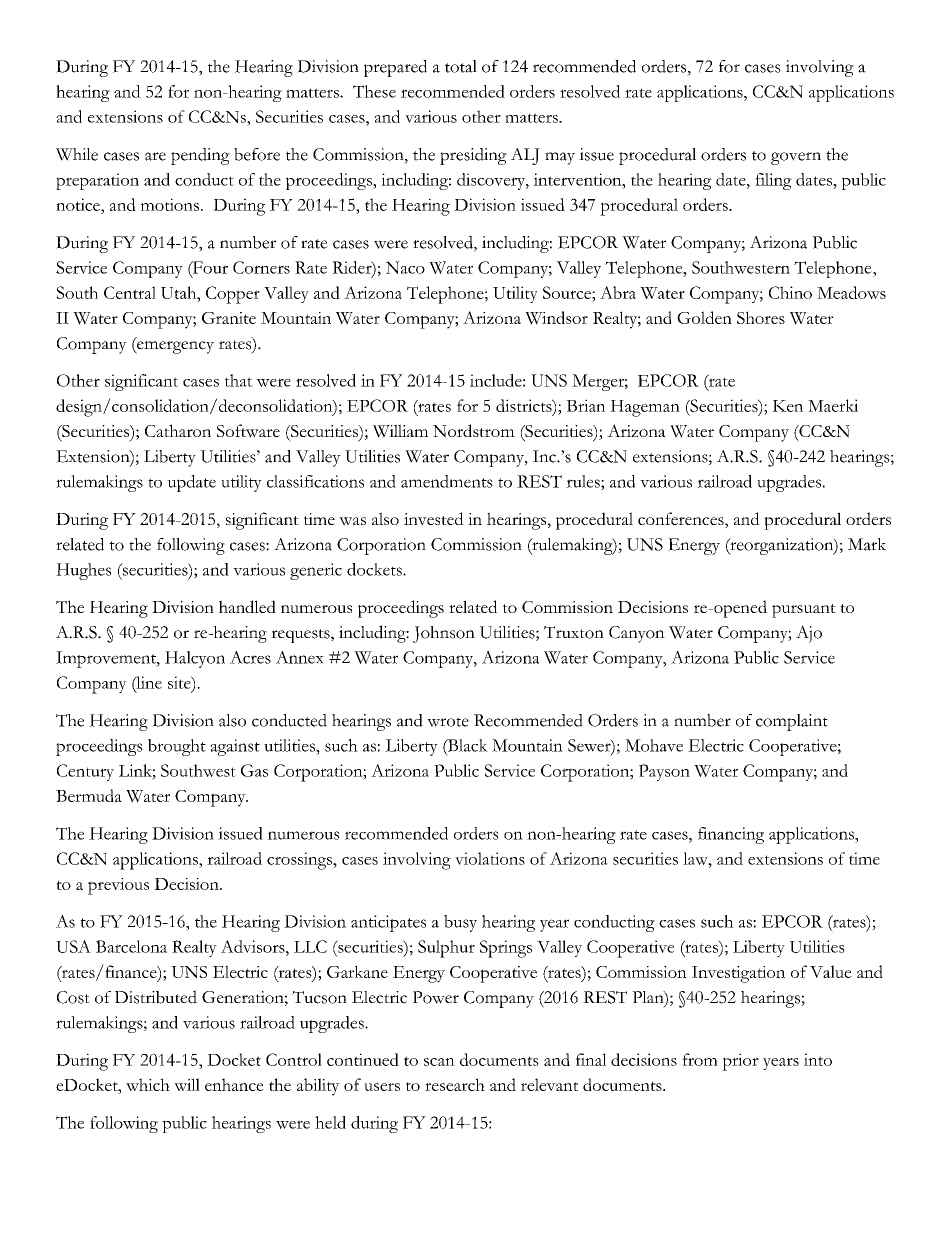  I want to click on previous, so click(118, 886).
